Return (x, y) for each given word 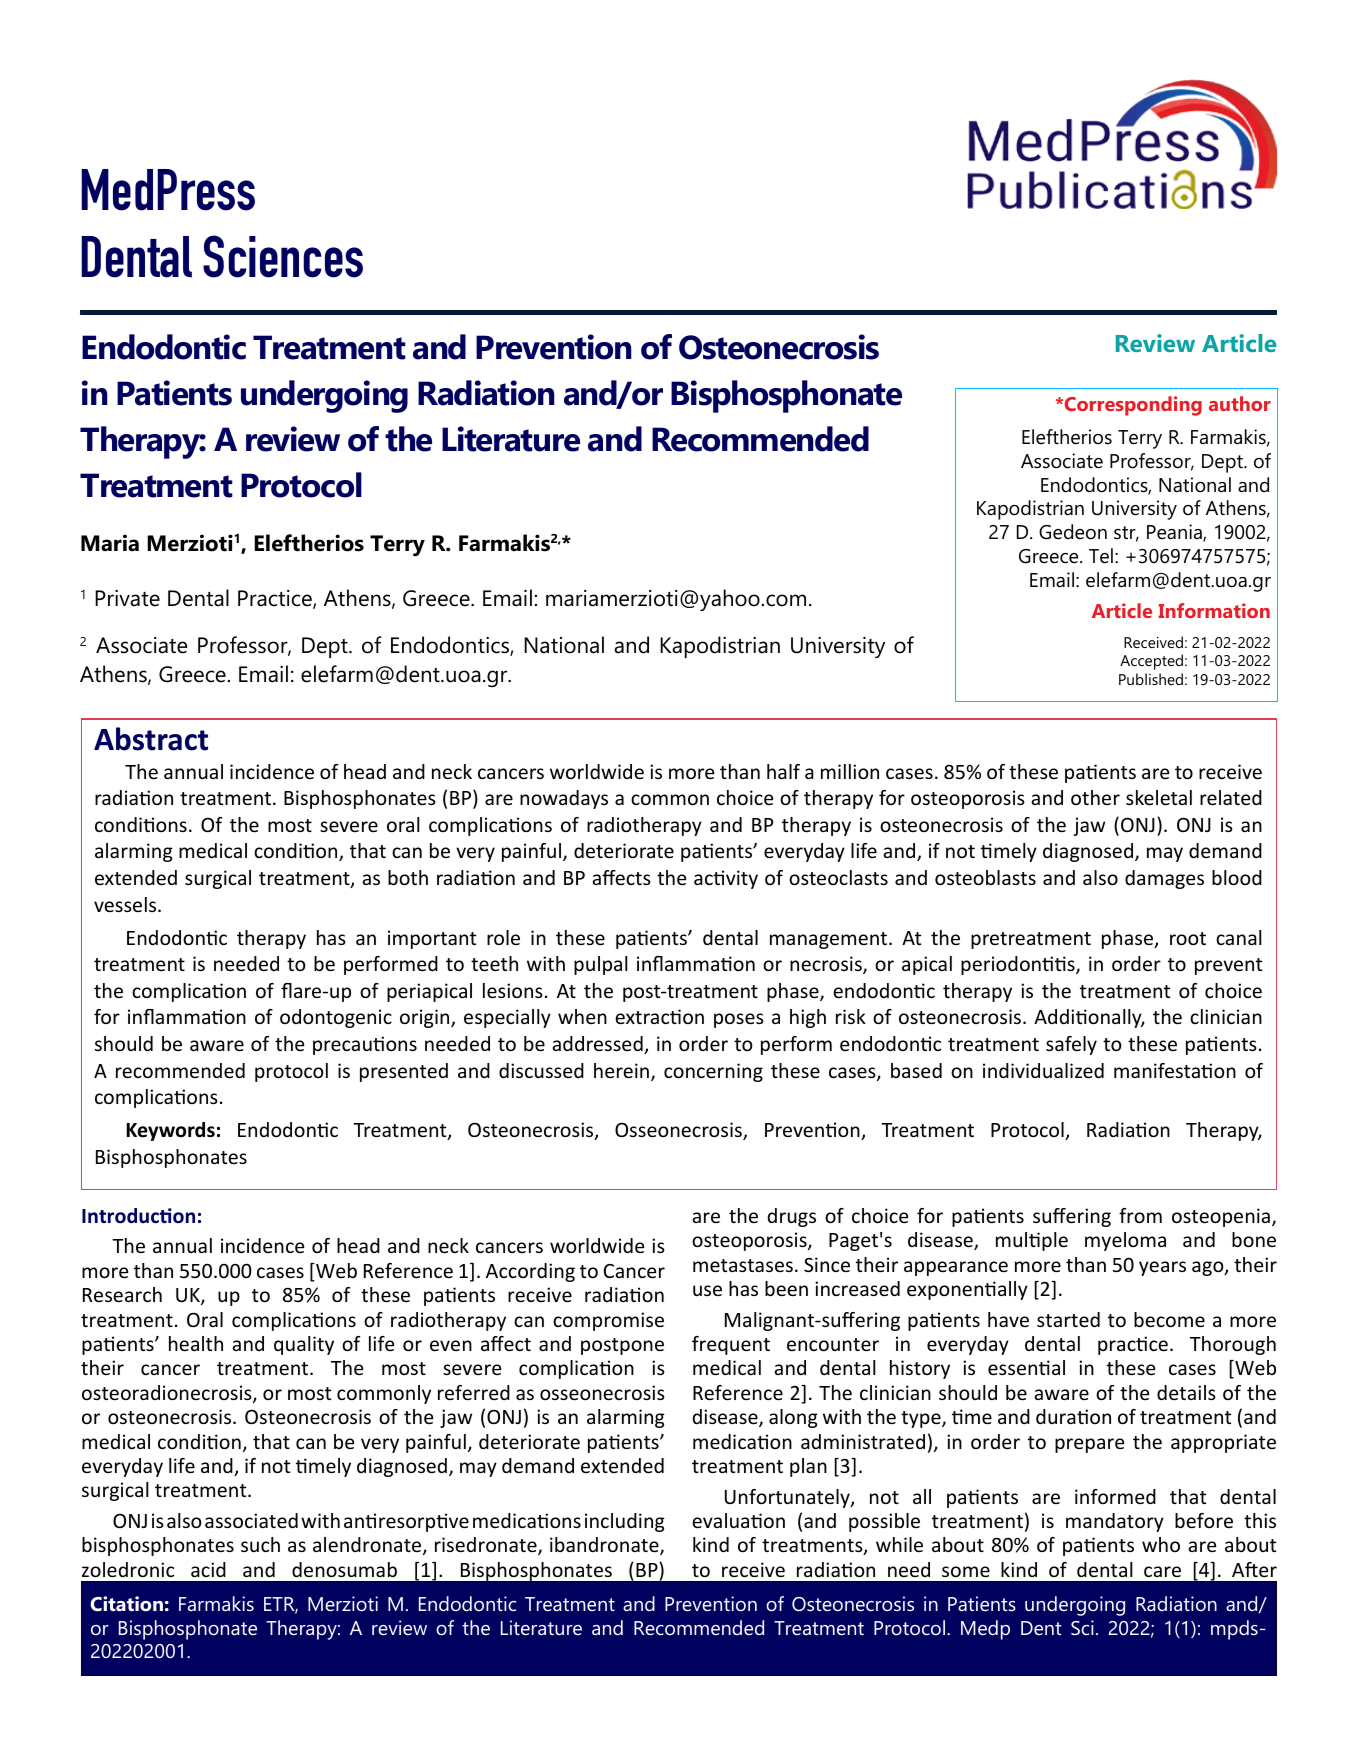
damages (1164, 879)
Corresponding (1132, 406)
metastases (743, 1265)
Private (127, 598)
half (783, 771)
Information (1214, 610)
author (1240, 403)
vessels (126, 904)
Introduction (138, 1216)
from (1140, 1215)
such (260, 1544)
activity (726, 879)
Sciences (283, 256)
